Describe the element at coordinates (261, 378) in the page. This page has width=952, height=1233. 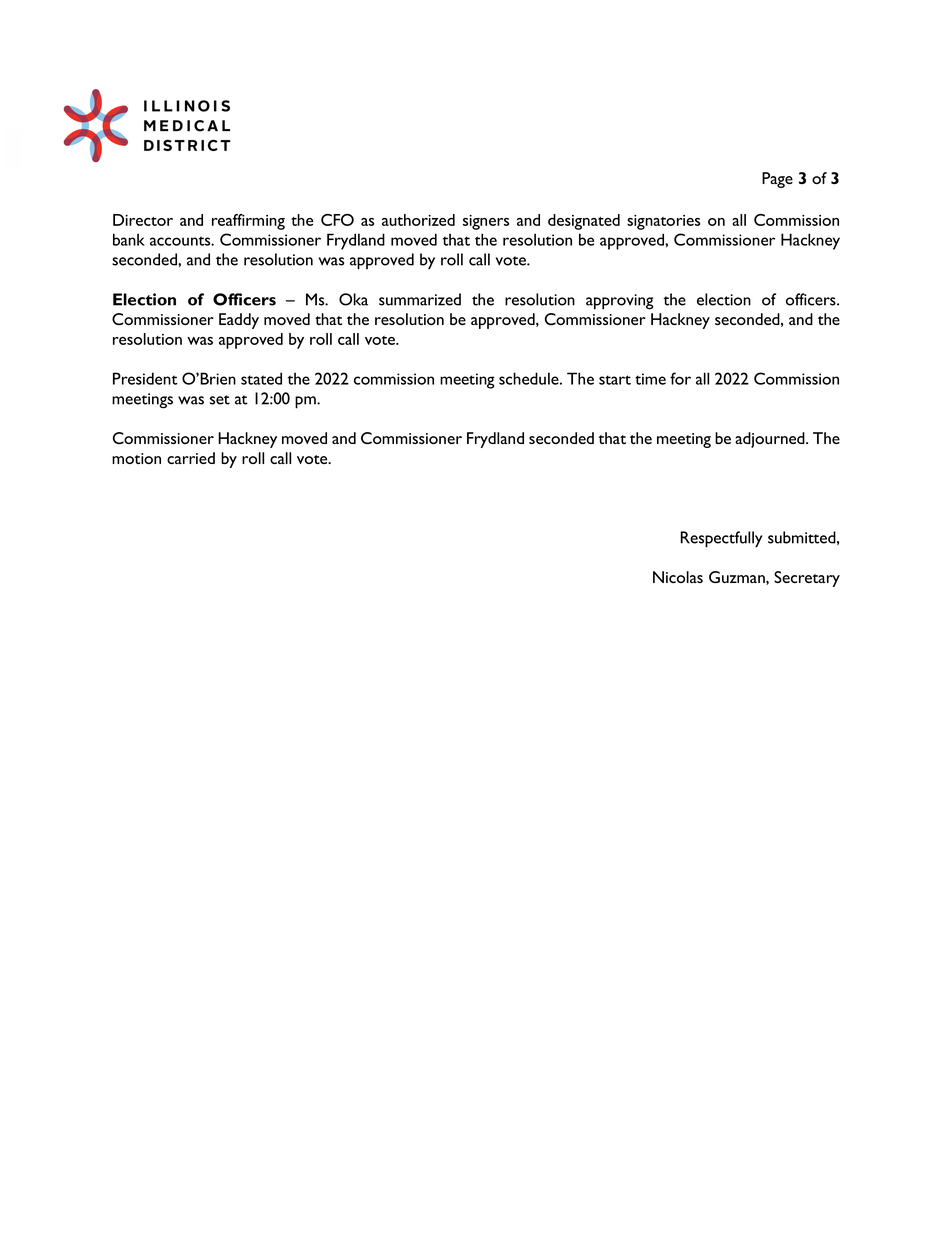
I see `stated` at that location.
